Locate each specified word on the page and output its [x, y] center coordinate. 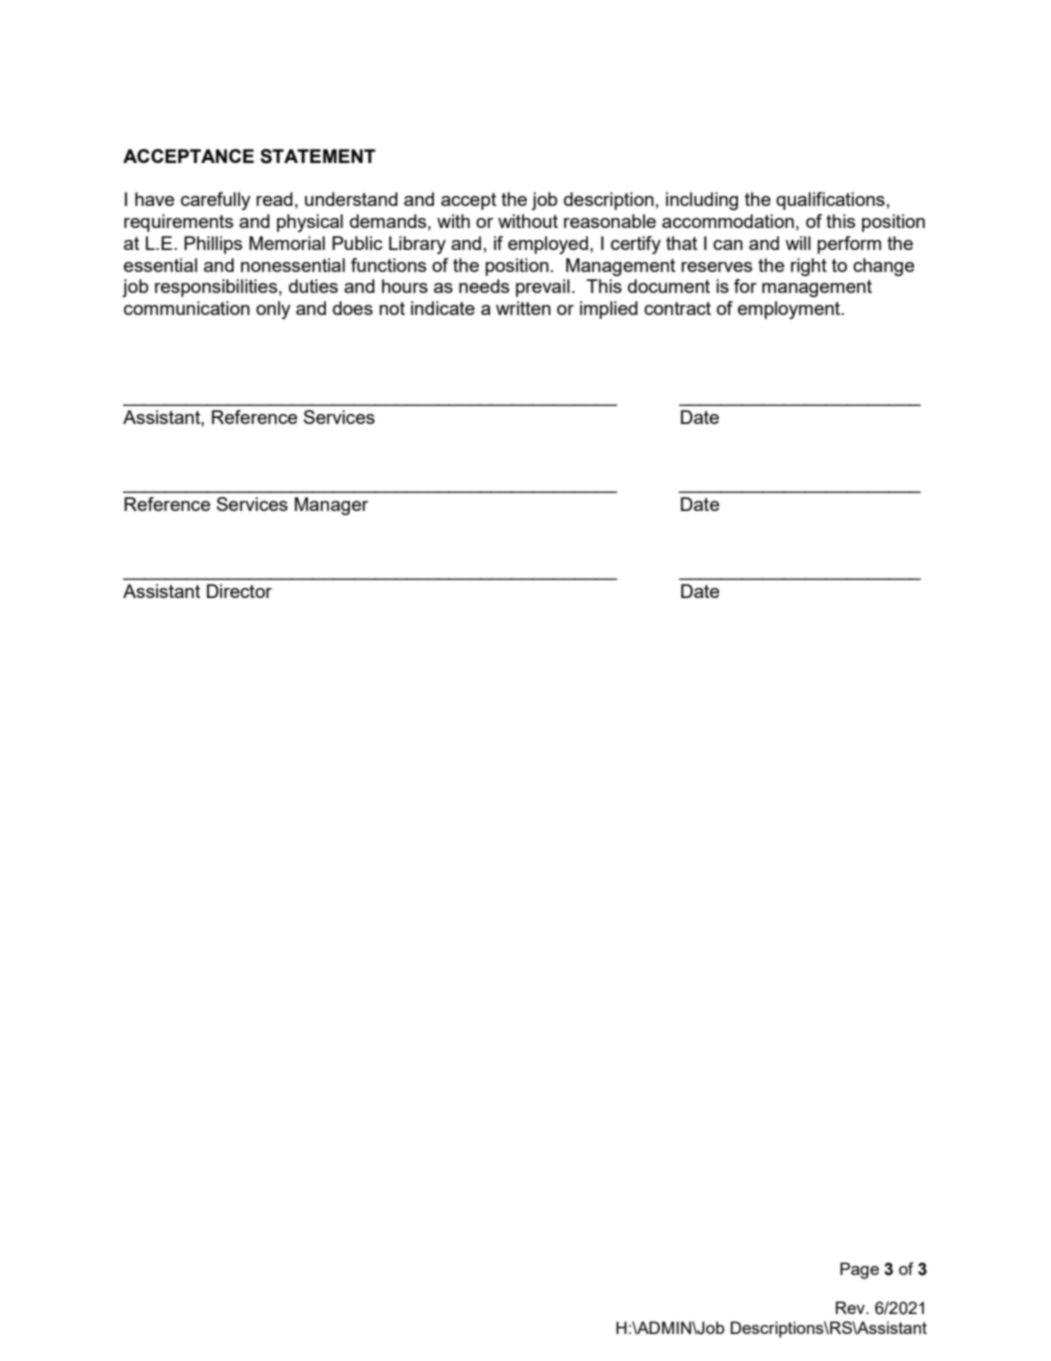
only [273, 310]
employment [790, 310]
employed [548, 245]
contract [677, 308]
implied [609, 310]
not [392, 308]
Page [859, 1270]
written [523, 308]
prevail [543, 288]
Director [239, 591]
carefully [216, 201]
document [669, 286]
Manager [331, 506]
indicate [443, 308]
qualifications [830, 201]
